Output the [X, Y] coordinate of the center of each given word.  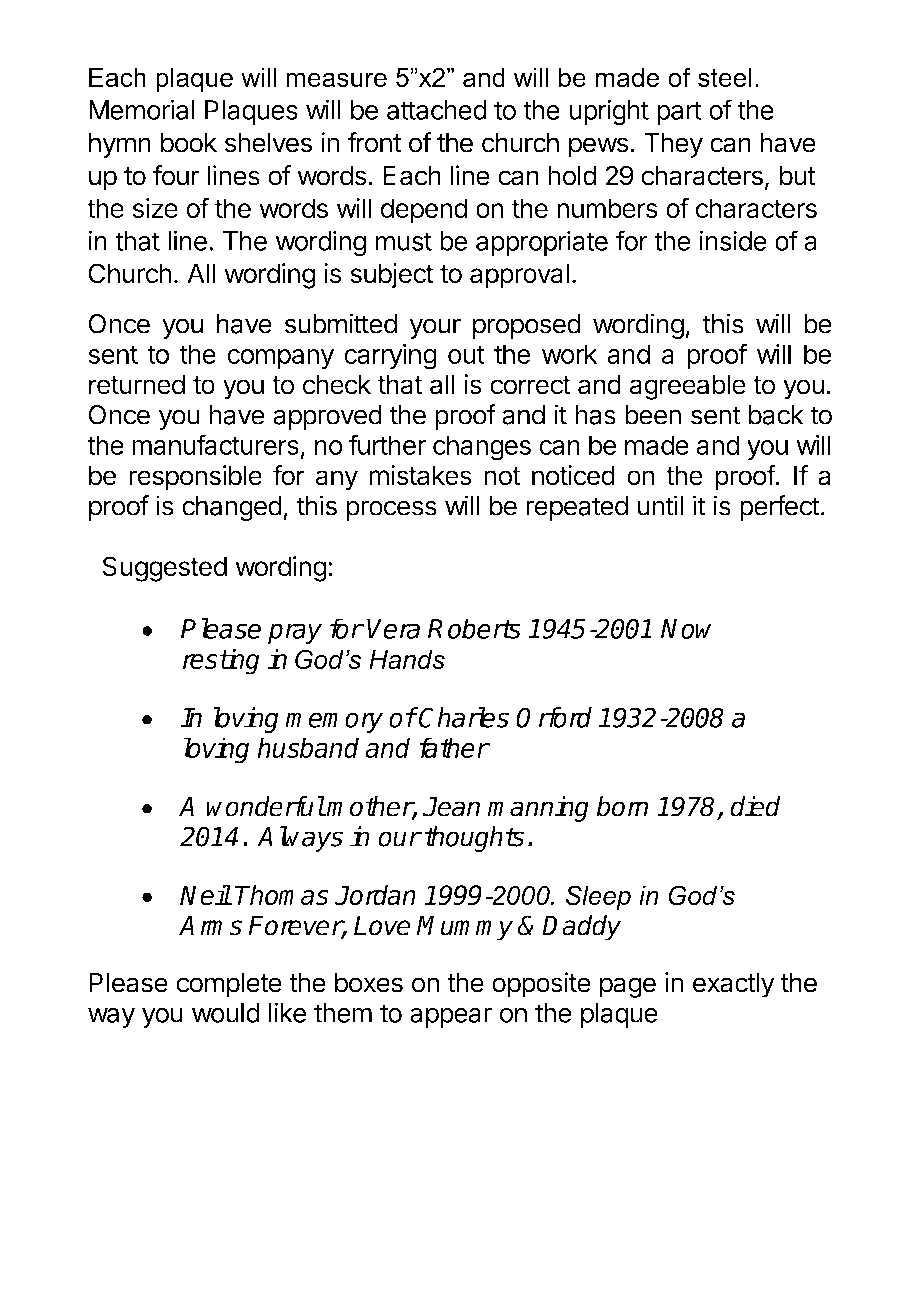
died [755, 806]
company [280, 359]
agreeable [688, 387]
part [679, 113]
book [189, 143]
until [660, 505]
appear [451, 1017]
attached [437, 110]
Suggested [164, 569]
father [454, 747]
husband [308, 747]
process [391, 510]
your [435, 328]
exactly [733, 985]
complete [229, 985]
